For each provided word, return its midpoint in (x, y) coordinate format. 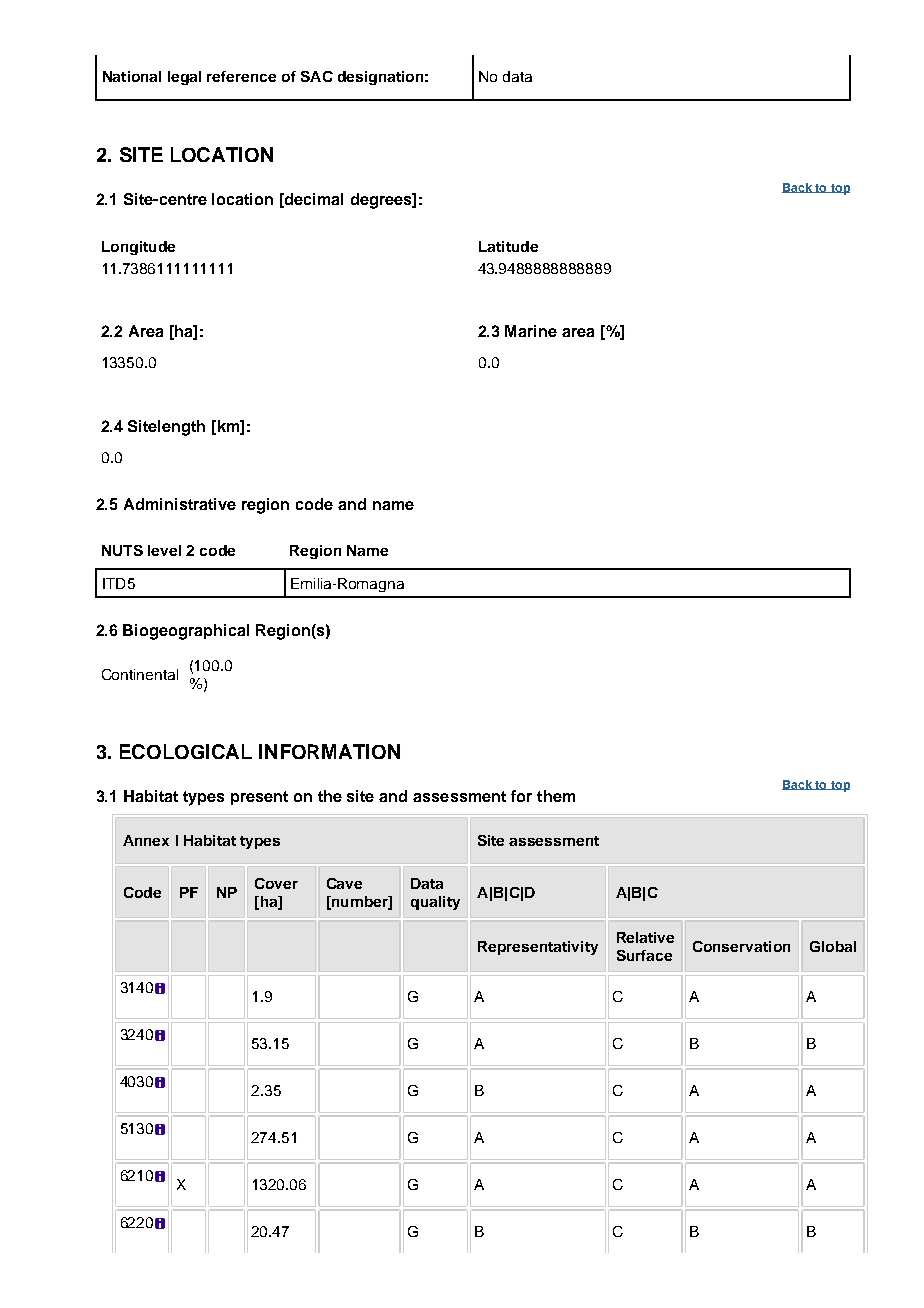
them (556, 796)
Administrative (180, 504)
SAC (317, 76)
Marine (531, 331)
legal (184, 78)
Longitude (138, 248)
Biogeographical (186, 632)
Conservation (741, 946)
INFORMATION (329, 751)
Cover (276, 883)
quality (435, 903)
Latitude (508, 246)
